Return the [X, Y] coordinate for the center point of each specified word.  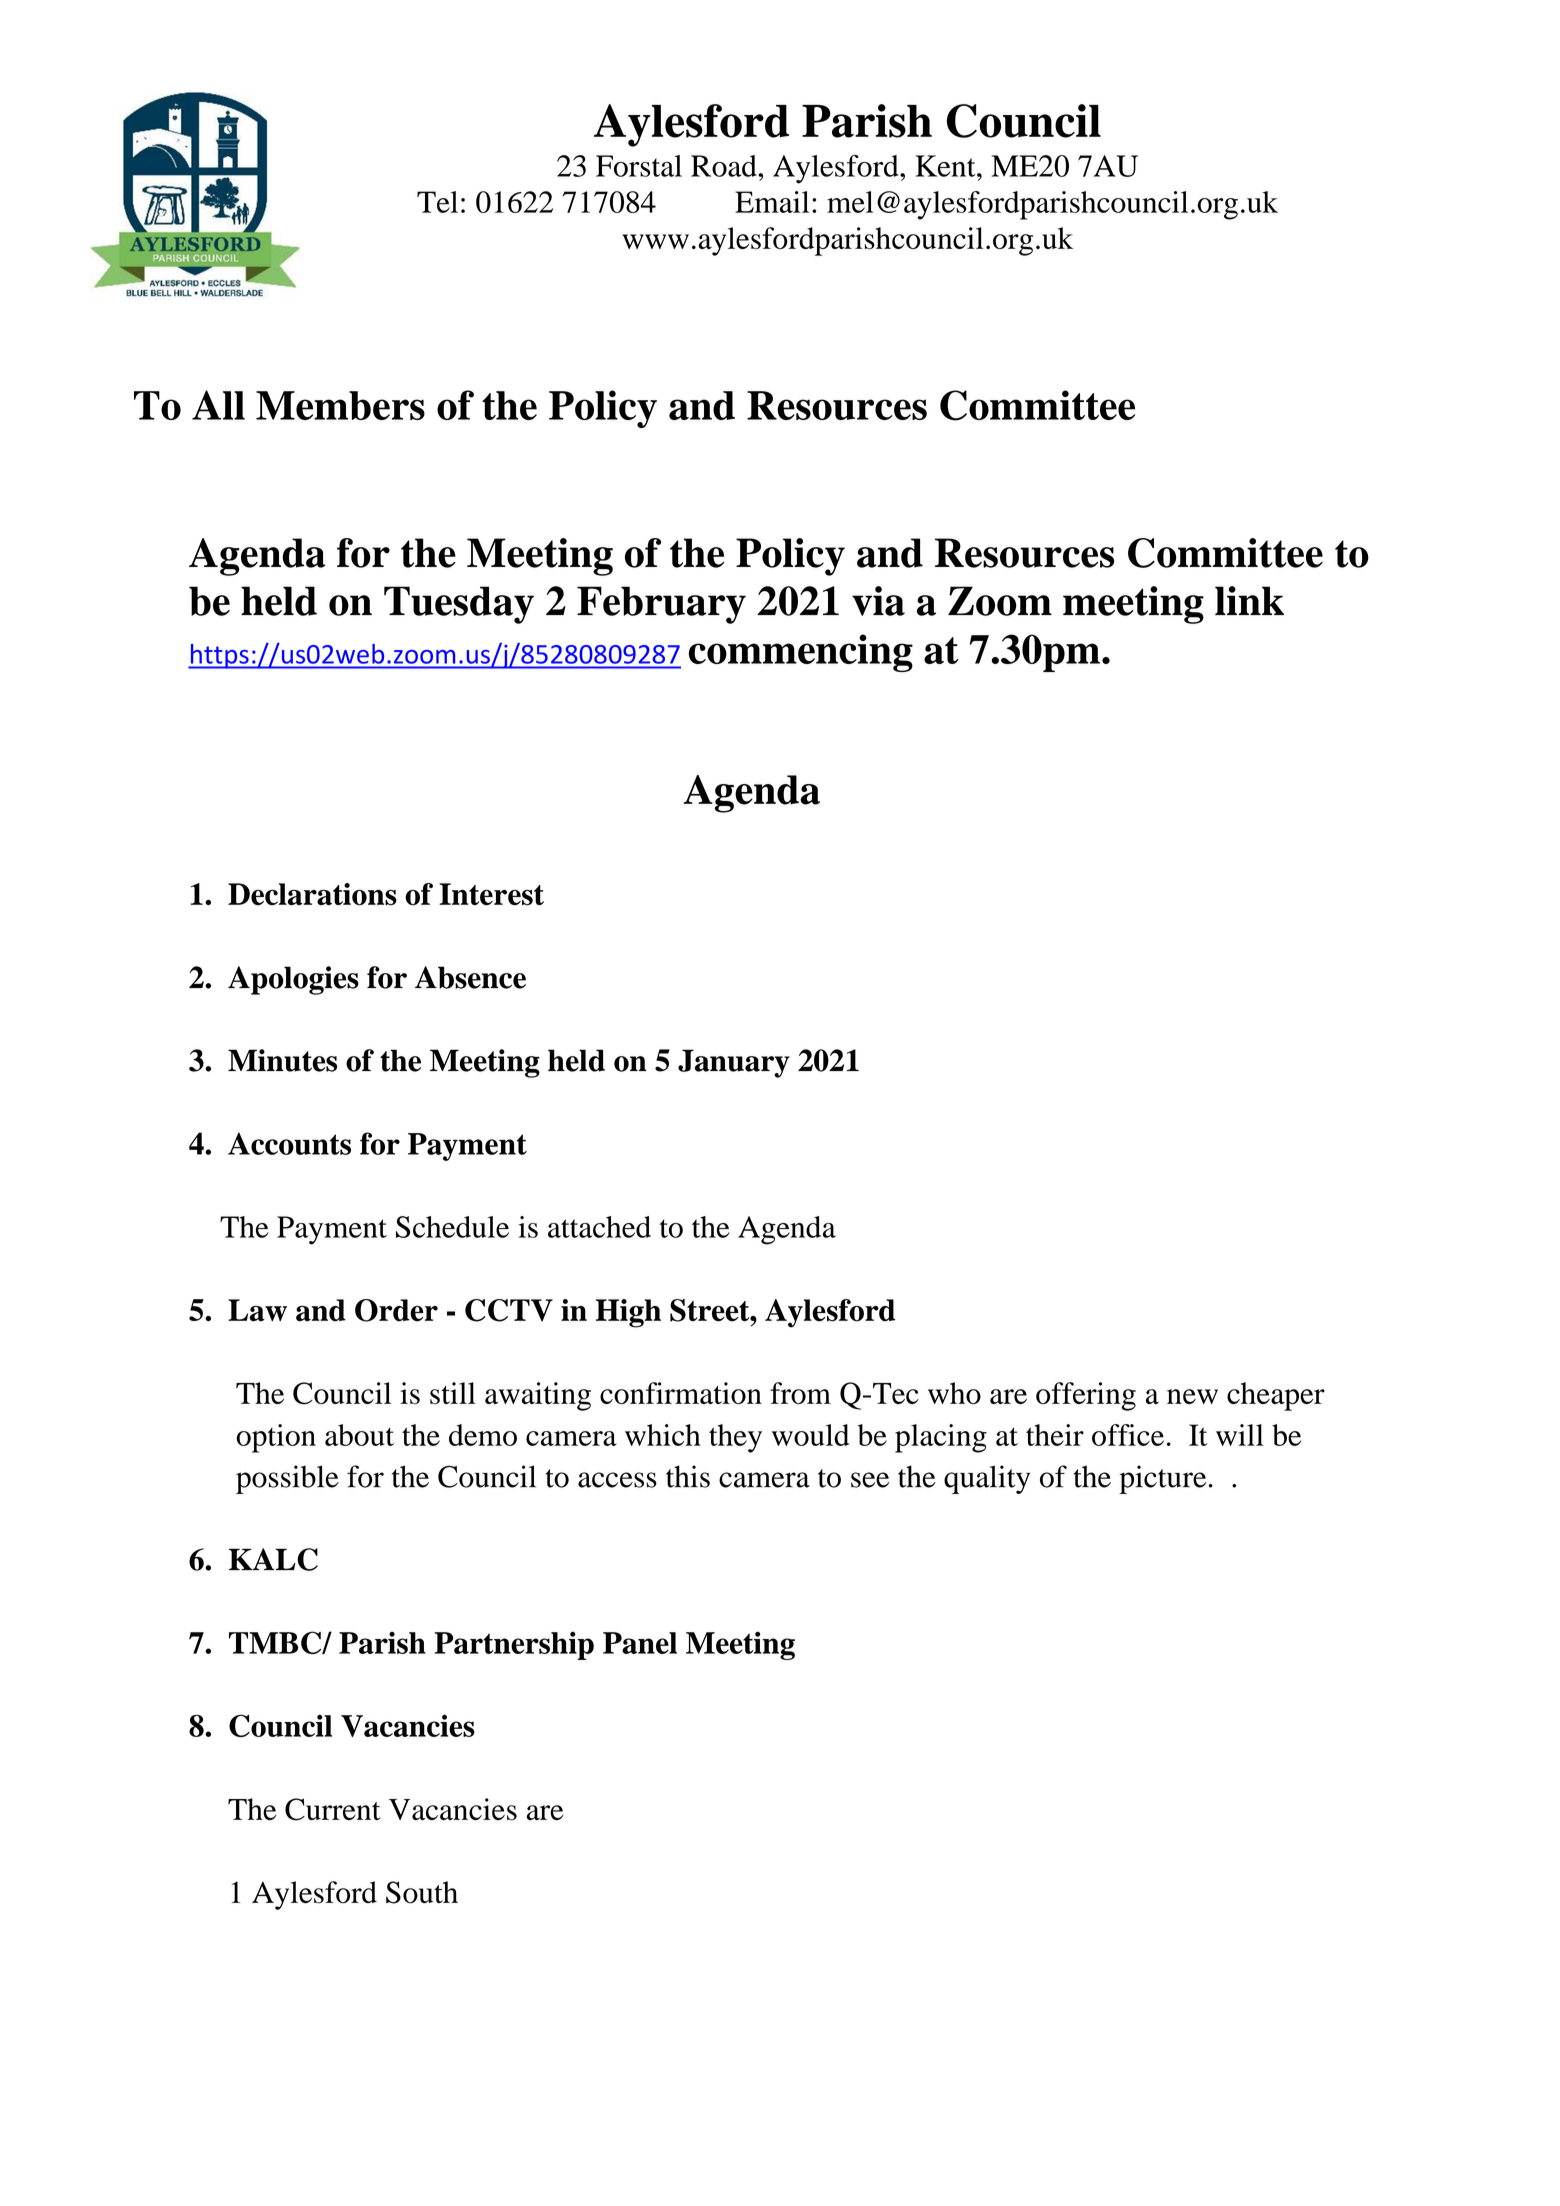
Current [333, 1809]
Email [772, 202]
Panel [640, 1643]
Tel [437, 202]
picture [1162, 1479]
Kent [947, 166]
